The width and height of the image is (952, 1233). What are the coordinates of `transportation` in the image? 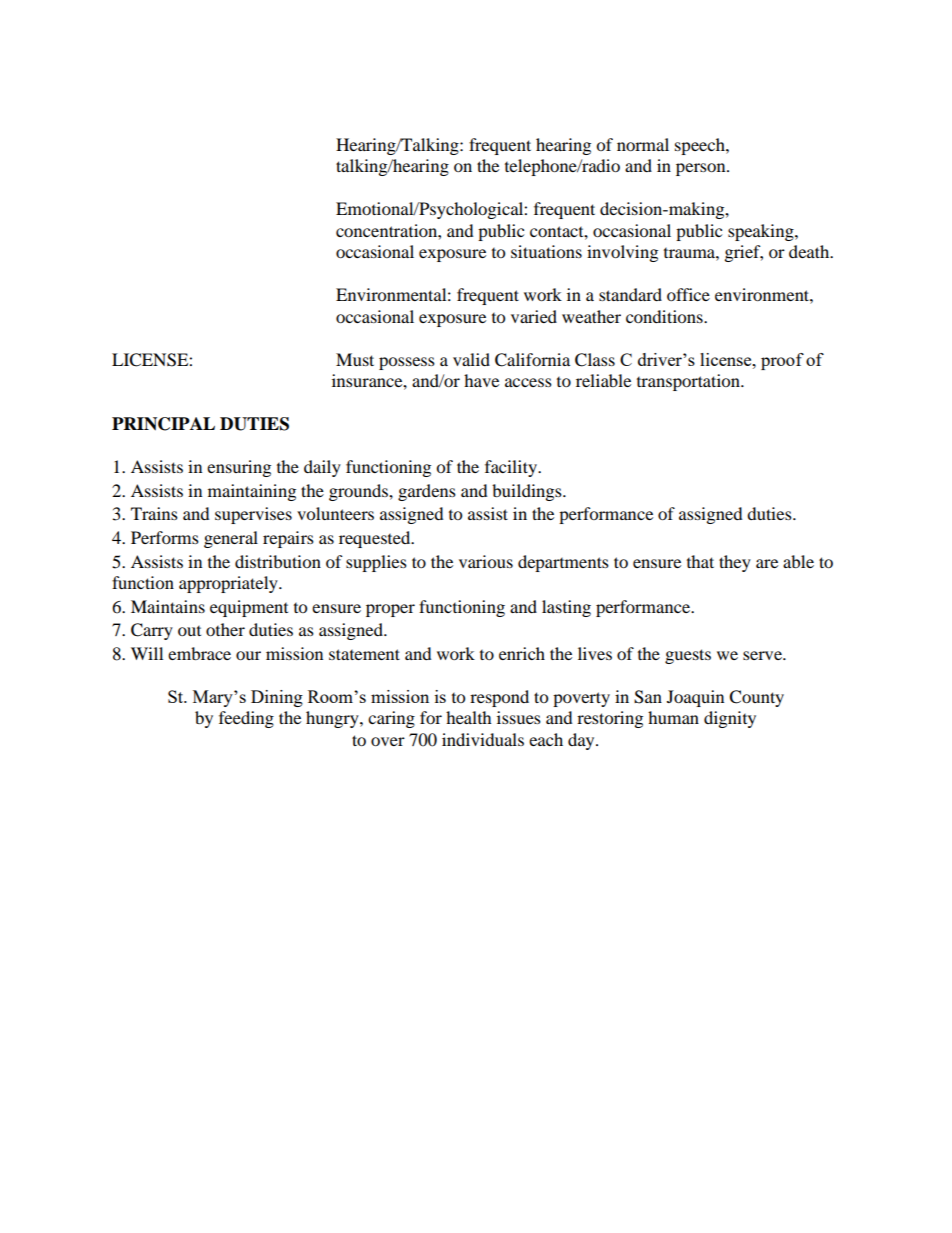 It's located at (689, 382).
